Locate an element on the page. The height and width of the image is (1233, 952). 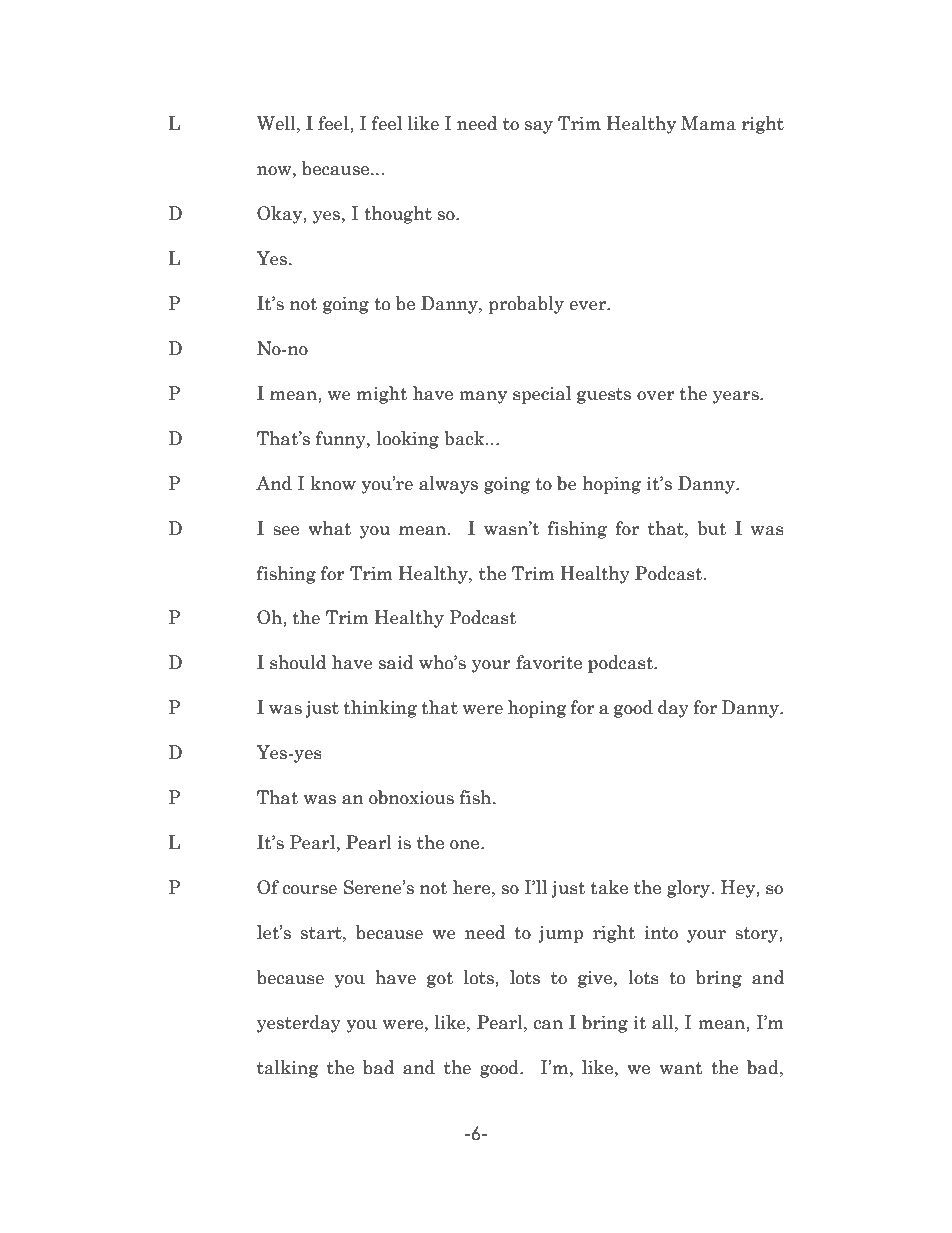
favorite is located at coordinates (549, 662).
